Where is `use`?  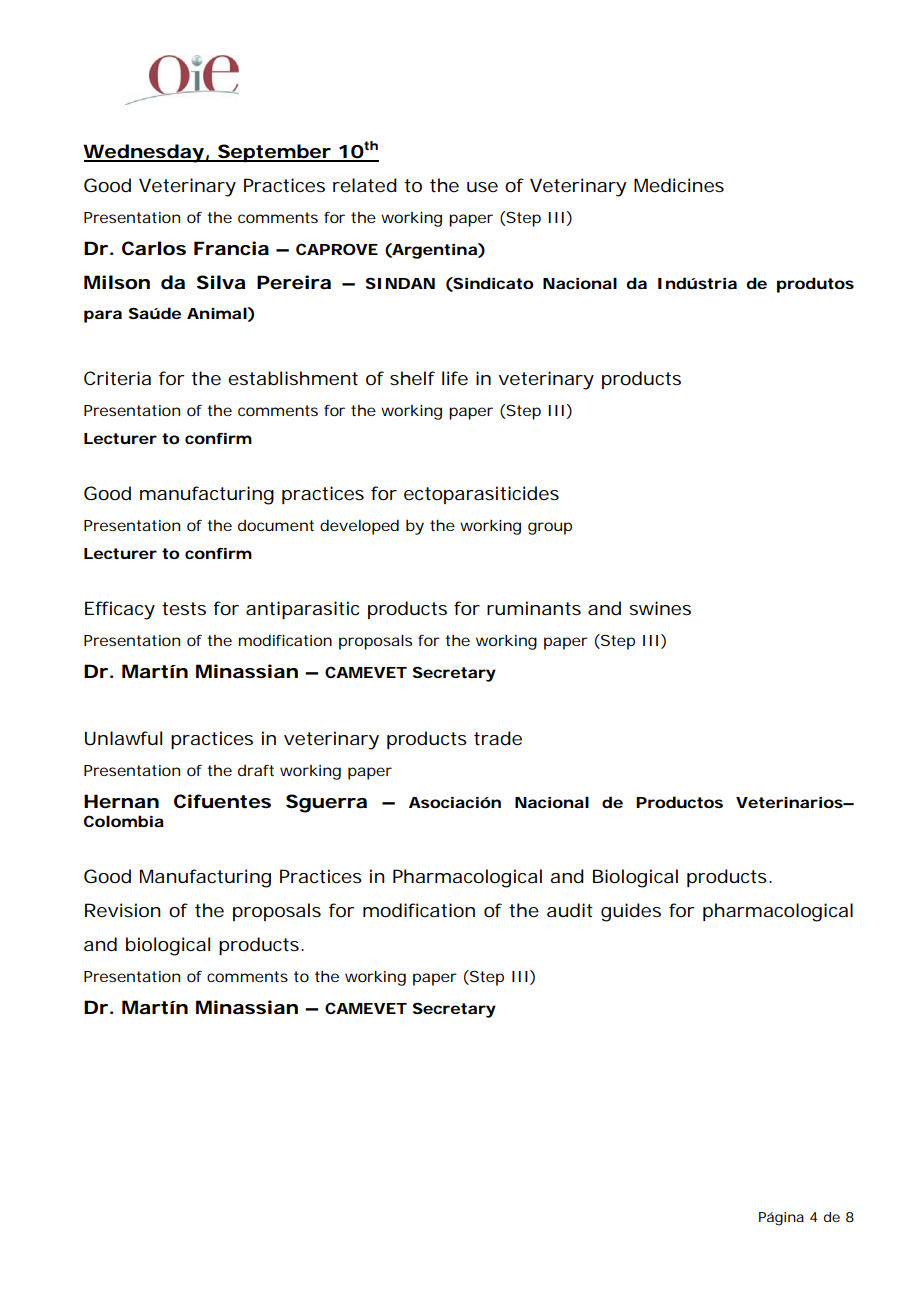
use is located at coordinates (482, 187).
